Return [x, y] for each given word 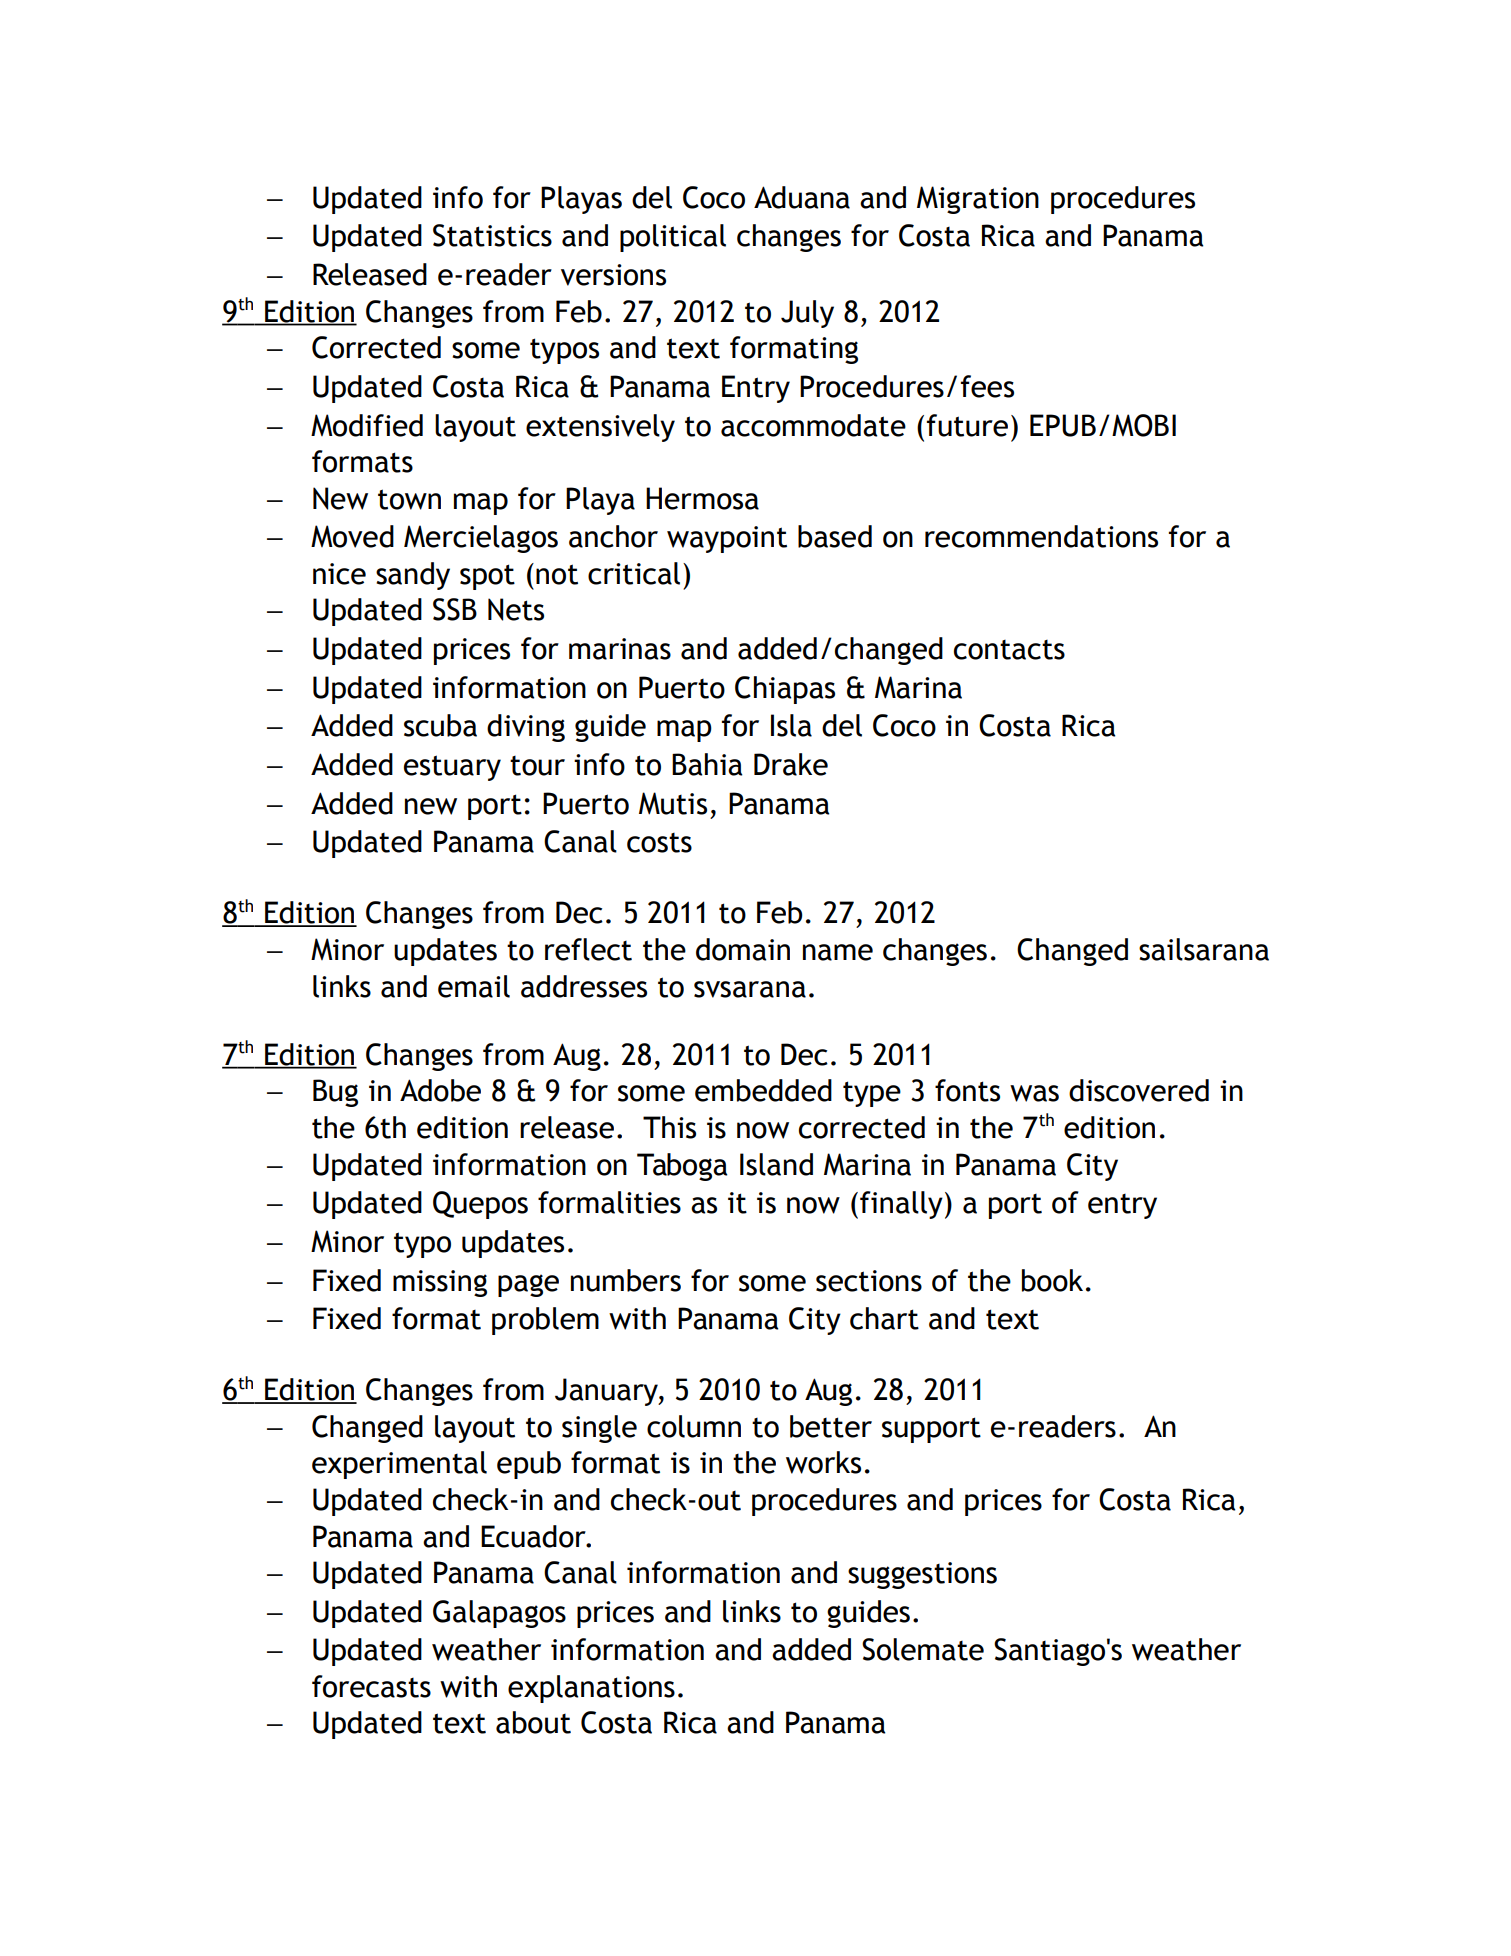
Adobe [440, 1090]
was [1034, 1093]
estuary [452, 768]
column [694, 1426]
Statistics [492, 235]
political [673, 238]
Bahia [707, 764]
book [1052, 1280]
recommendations [1041, 536]
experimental [399, 1465]
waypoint [727, 539]
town [409, 499]
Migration [978, 200]
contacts [1009, 650]
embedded [763, 1090]
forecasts [371, 1686]
